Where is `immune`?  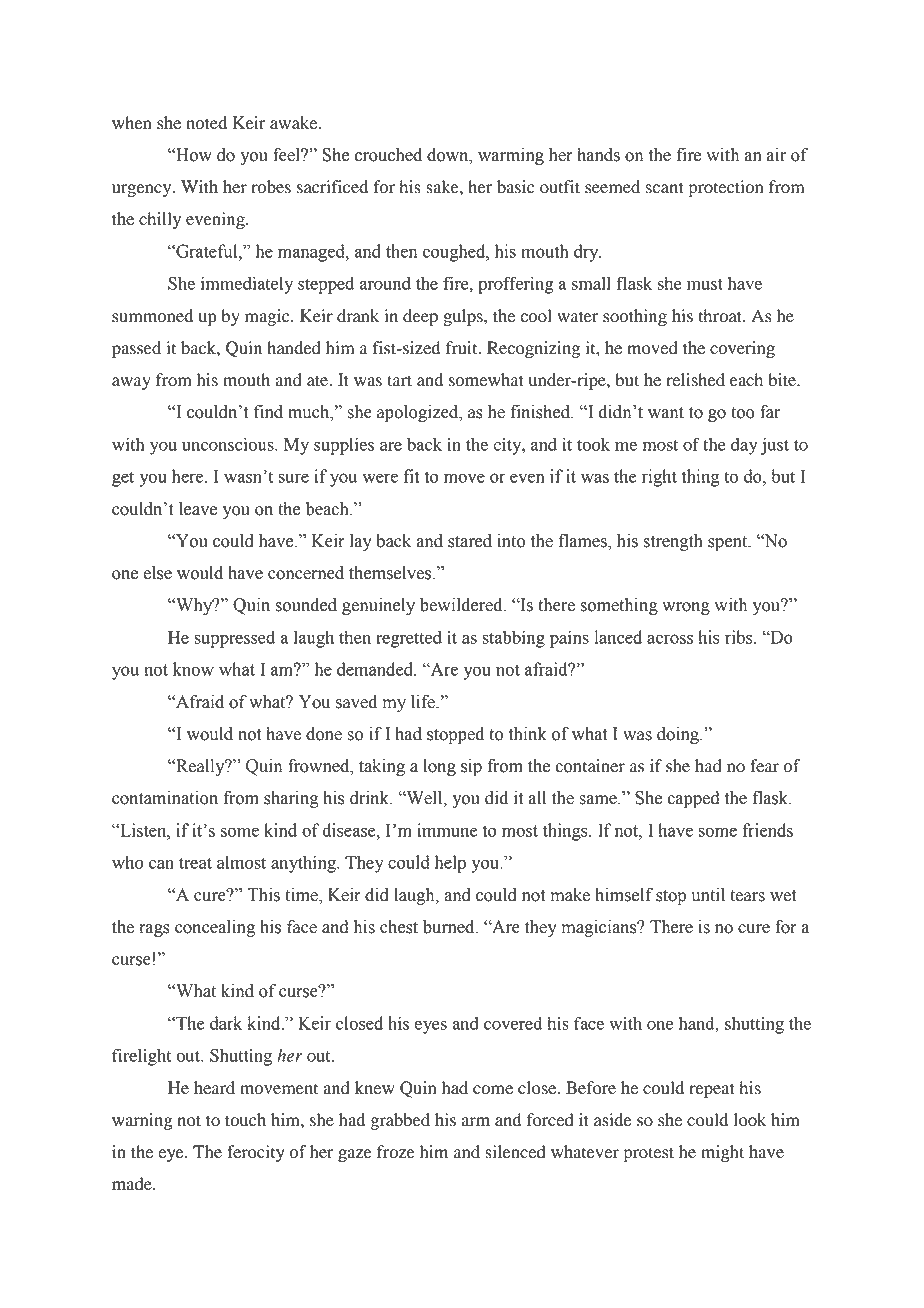 immune is located at coordinates (447, 830).
